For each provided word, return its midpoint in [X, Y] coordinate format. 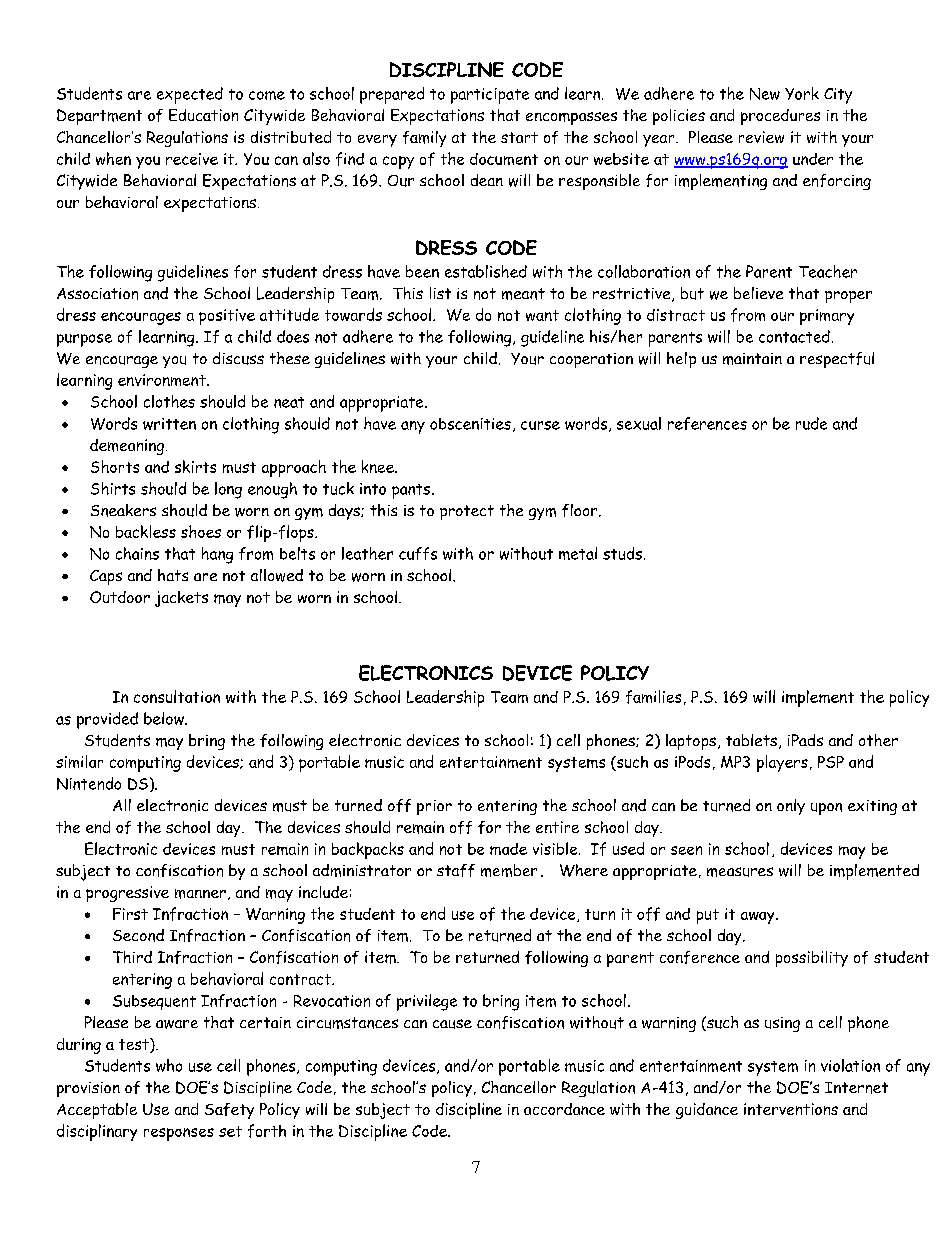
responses [179, 1134]
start [519, 137]
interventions [791, 1109]
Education [203, 115]
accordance [564, 1109]
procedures [780, 117]
